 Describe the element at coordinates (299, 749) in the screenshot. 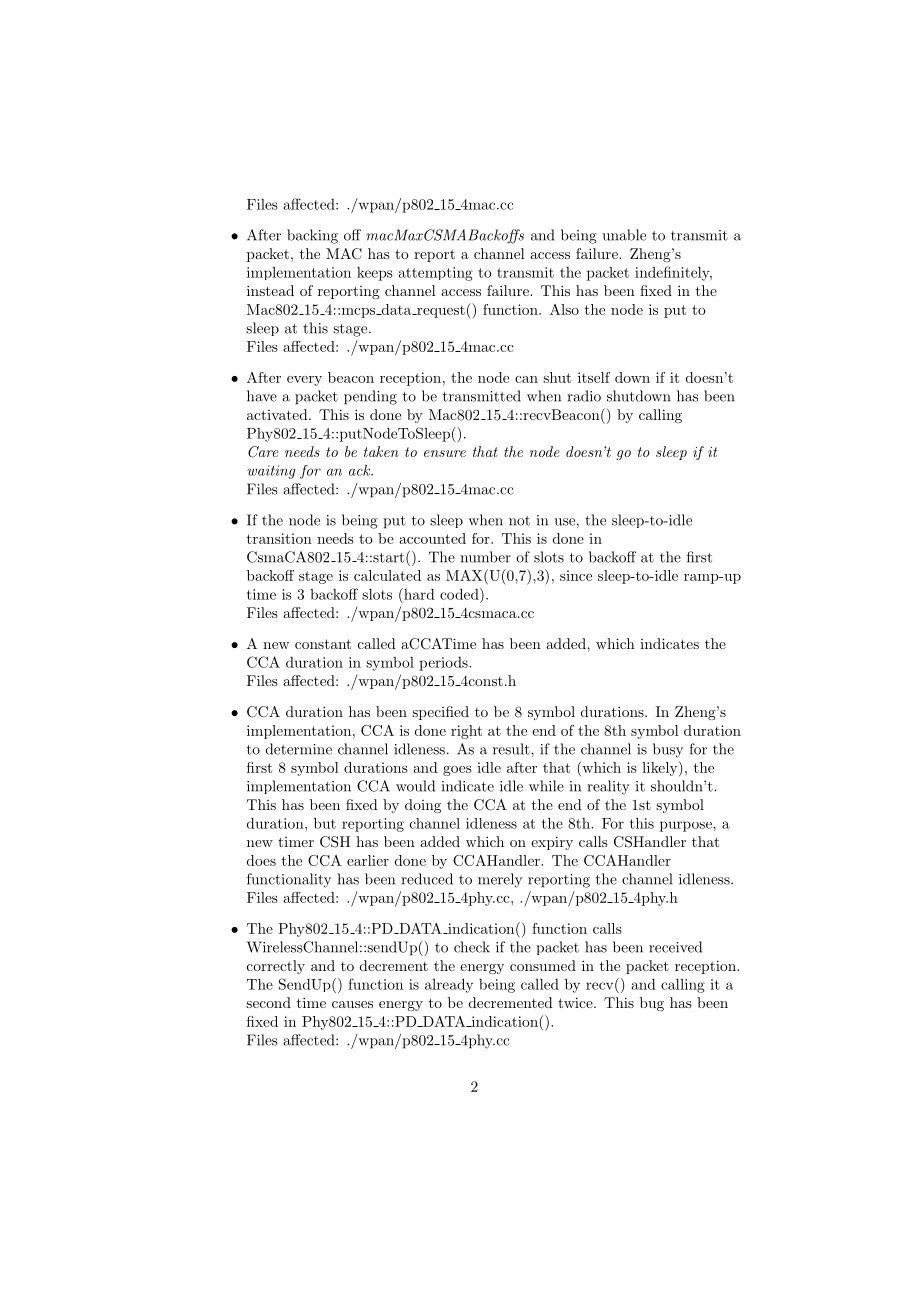

I see `determine` at that location.
